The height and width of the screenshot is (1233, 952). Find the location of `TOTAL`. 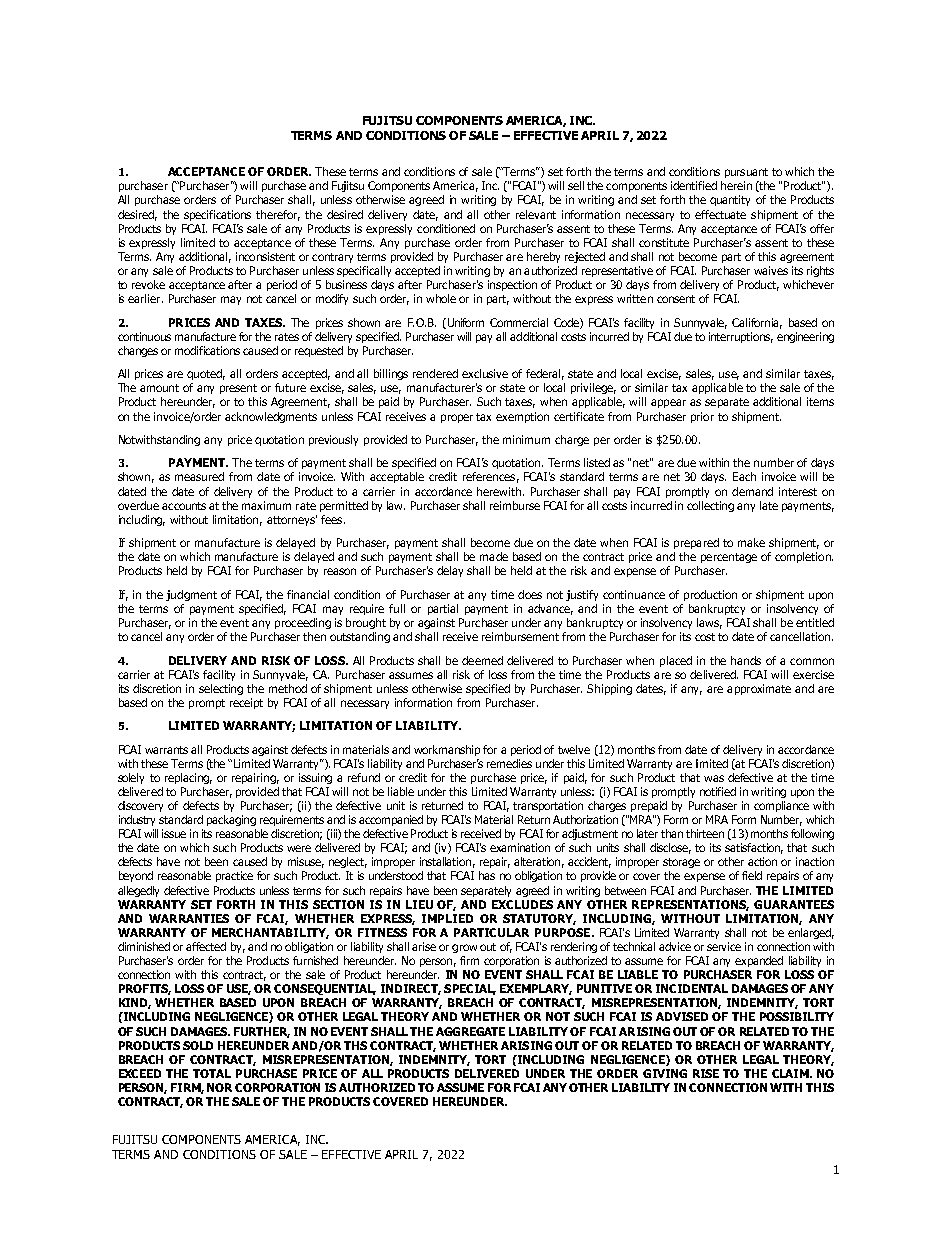

TOTAL is located at coordinates (212, 1073).
